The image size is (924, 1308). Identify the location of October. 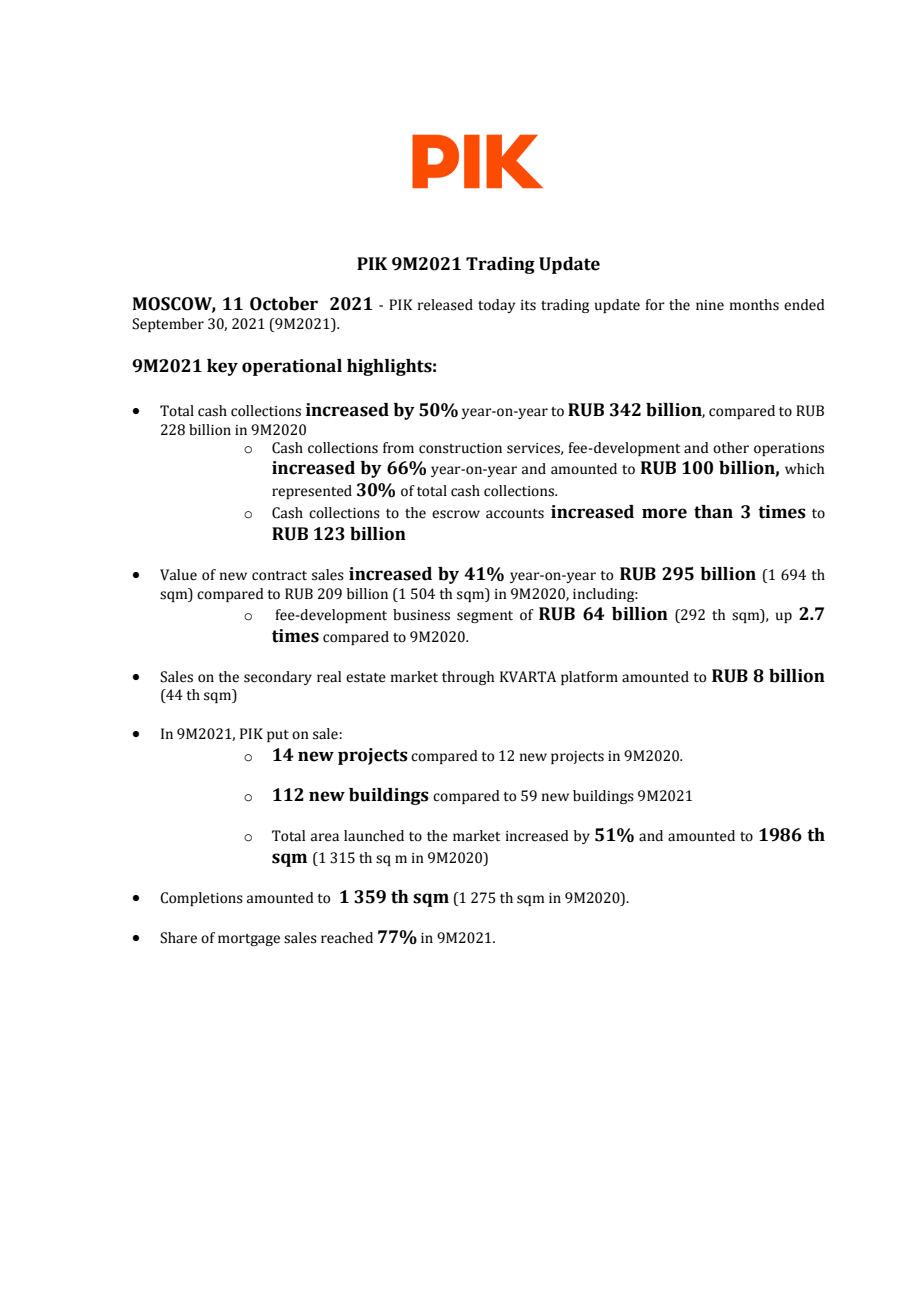
(284, 304).
